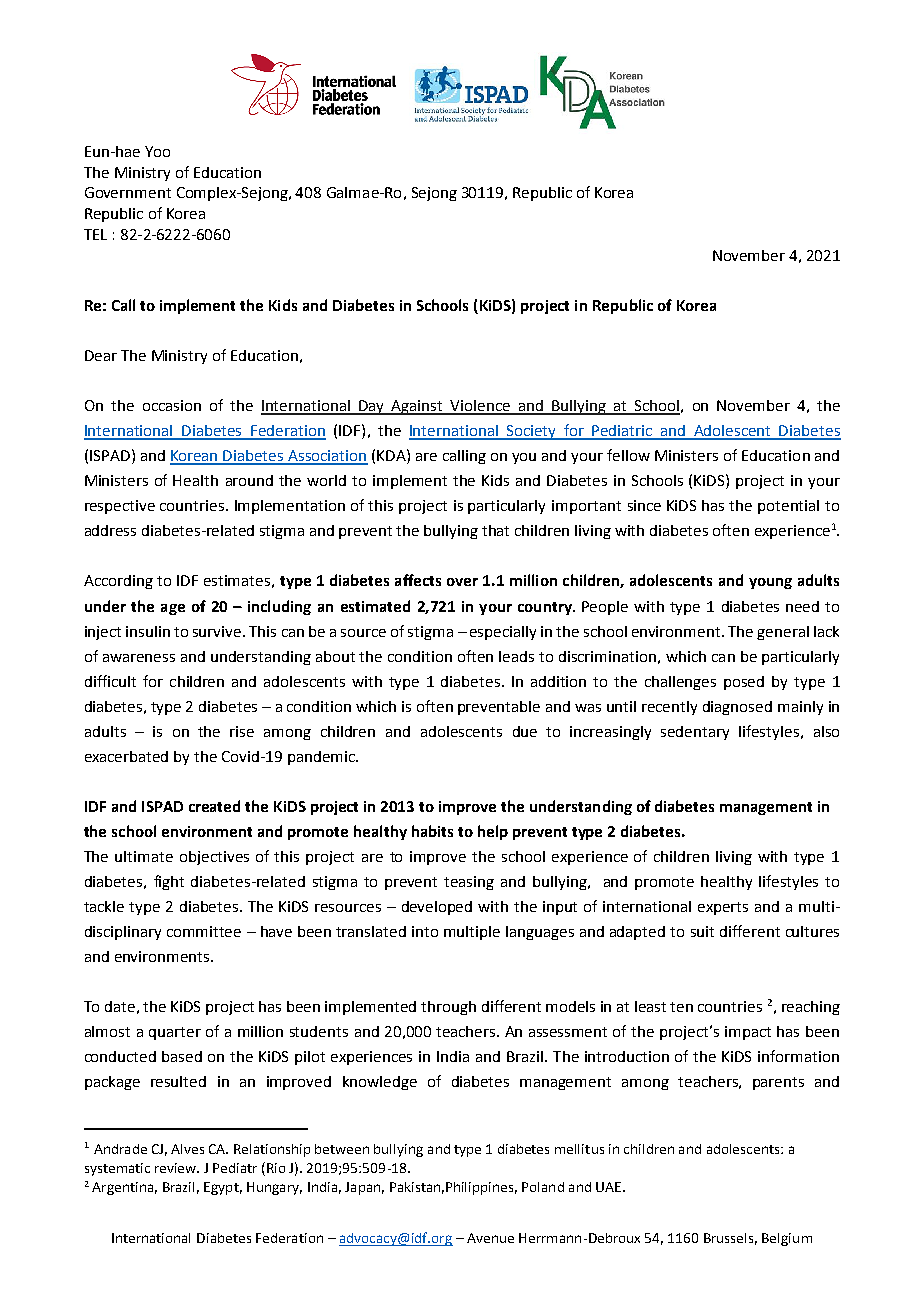  I want to click on Against, so click(418, 407).
